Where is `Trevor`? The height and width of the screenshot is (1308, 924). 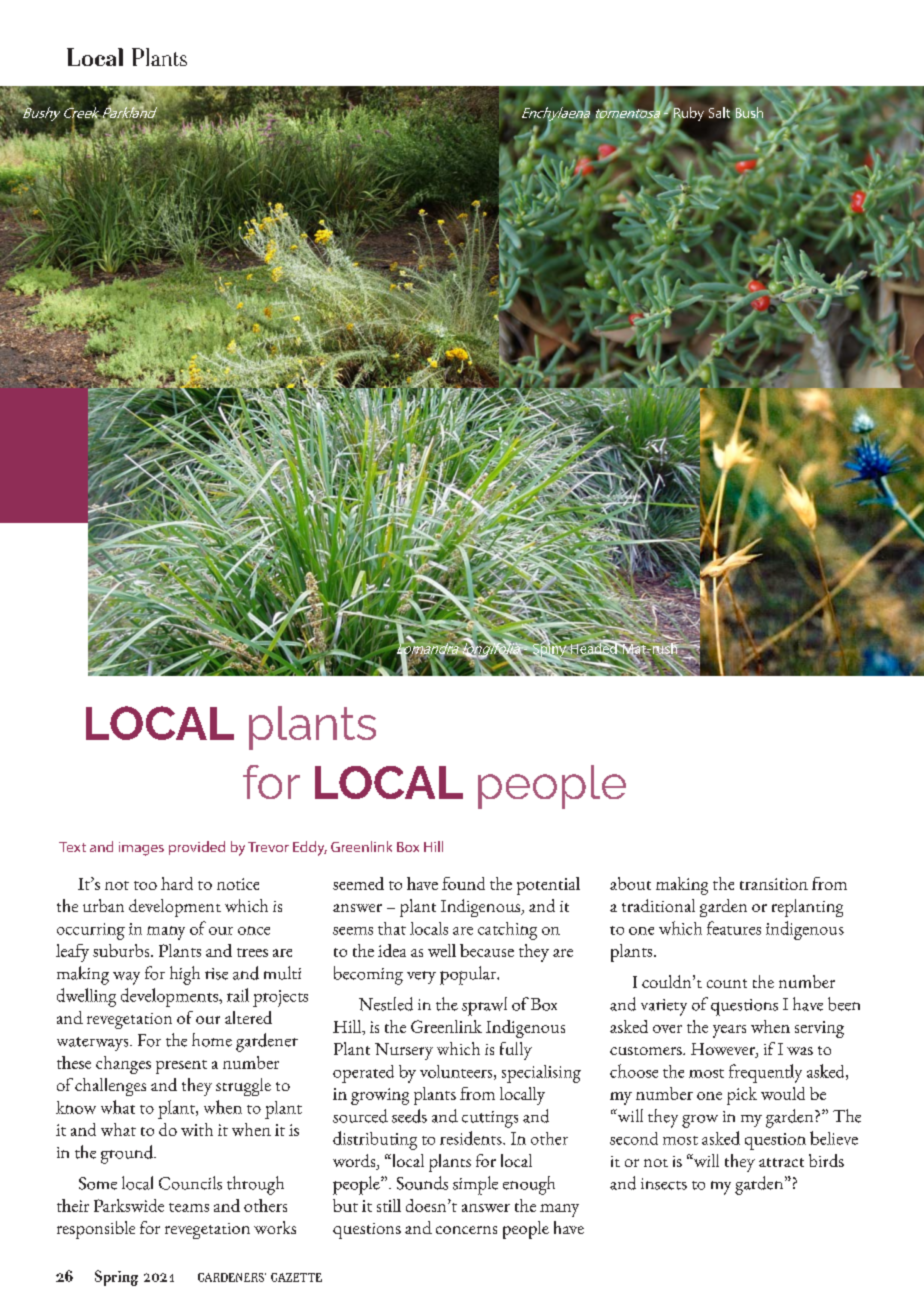 Trevor is located at coordinates (268, 847).
